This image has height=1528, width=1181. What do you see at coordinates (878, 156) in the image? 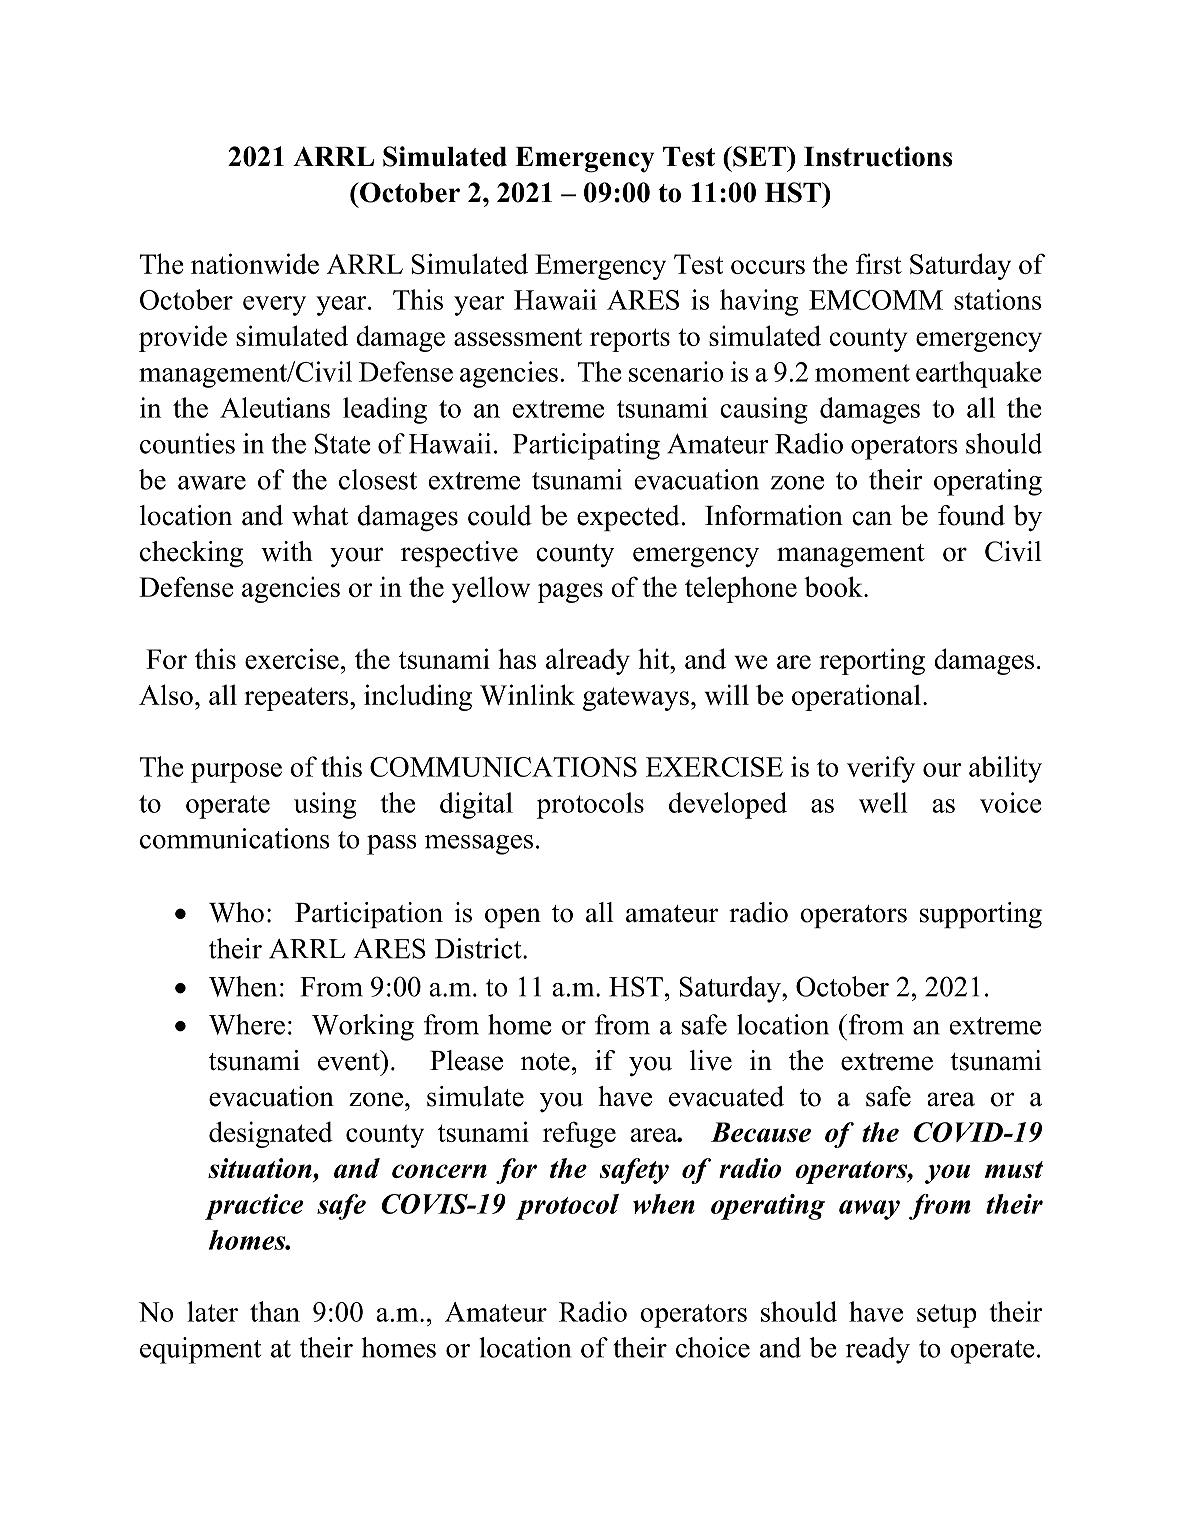
I see `Instructions` at bounding box center [878, 156].
